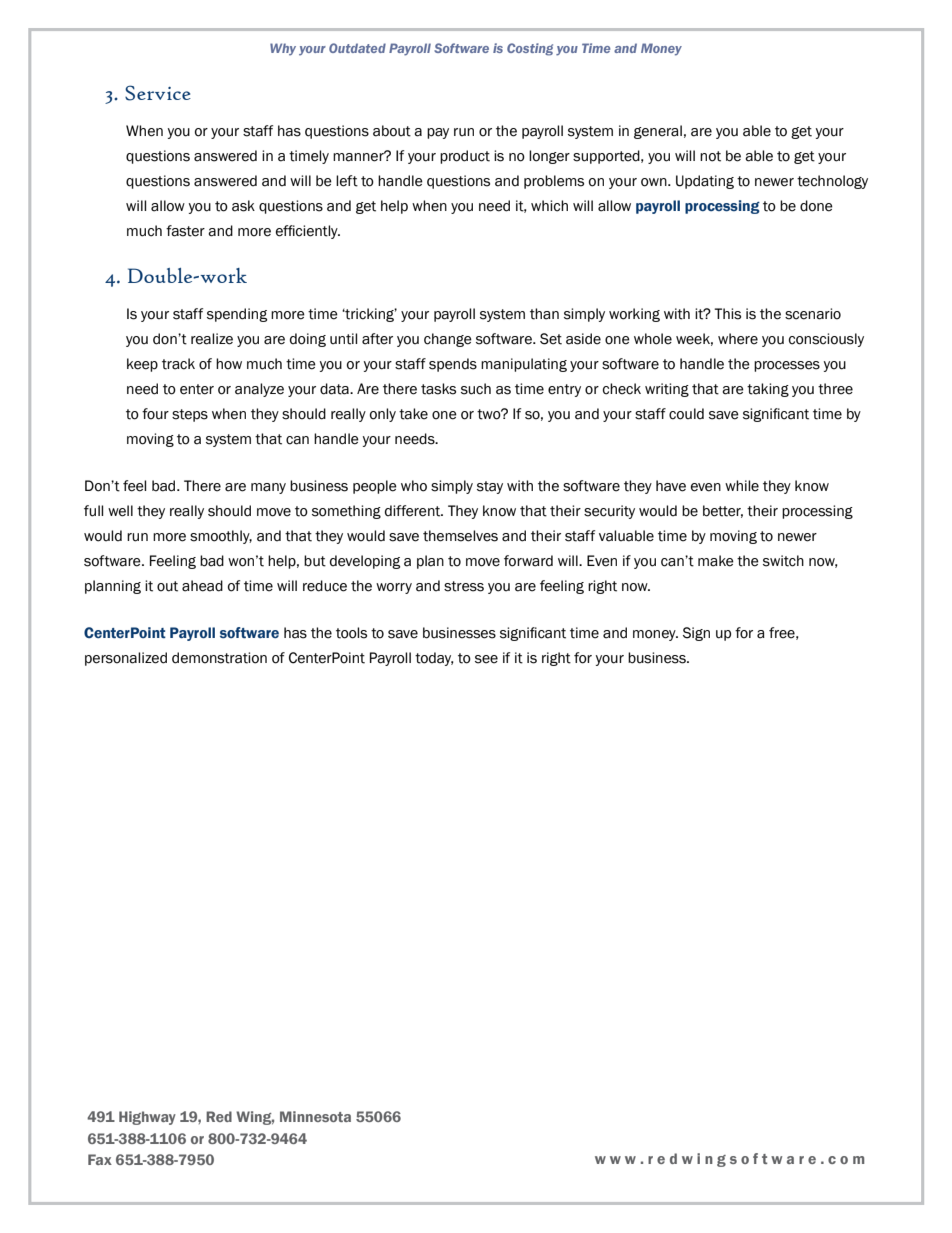 The image size is (952, 1233). What do you see at coordinates (738, 339) in the screenshot?
I see `where` at bounding box center [738, 339].
